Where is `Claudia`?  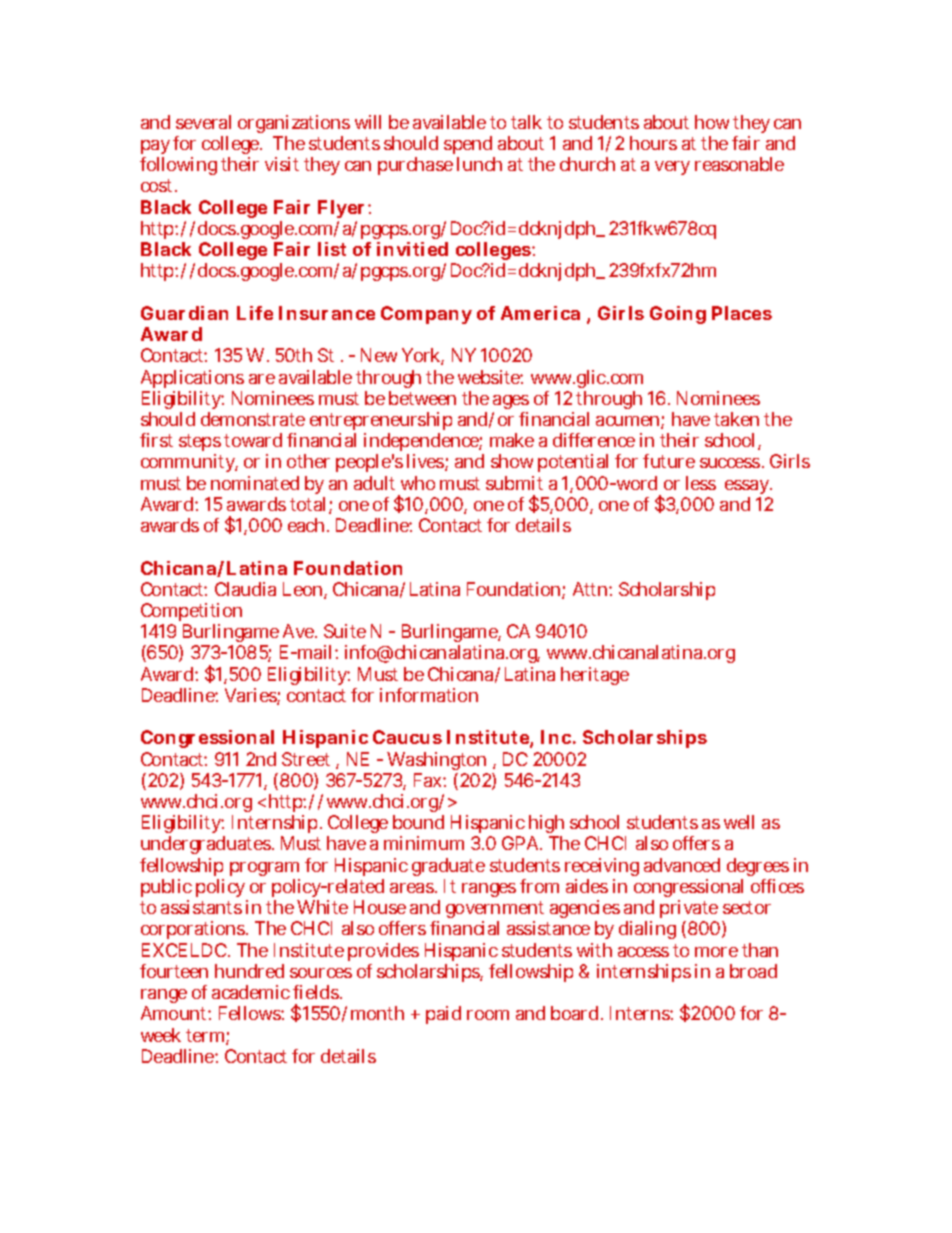 Claudia is located at coordinates (245, 589).
